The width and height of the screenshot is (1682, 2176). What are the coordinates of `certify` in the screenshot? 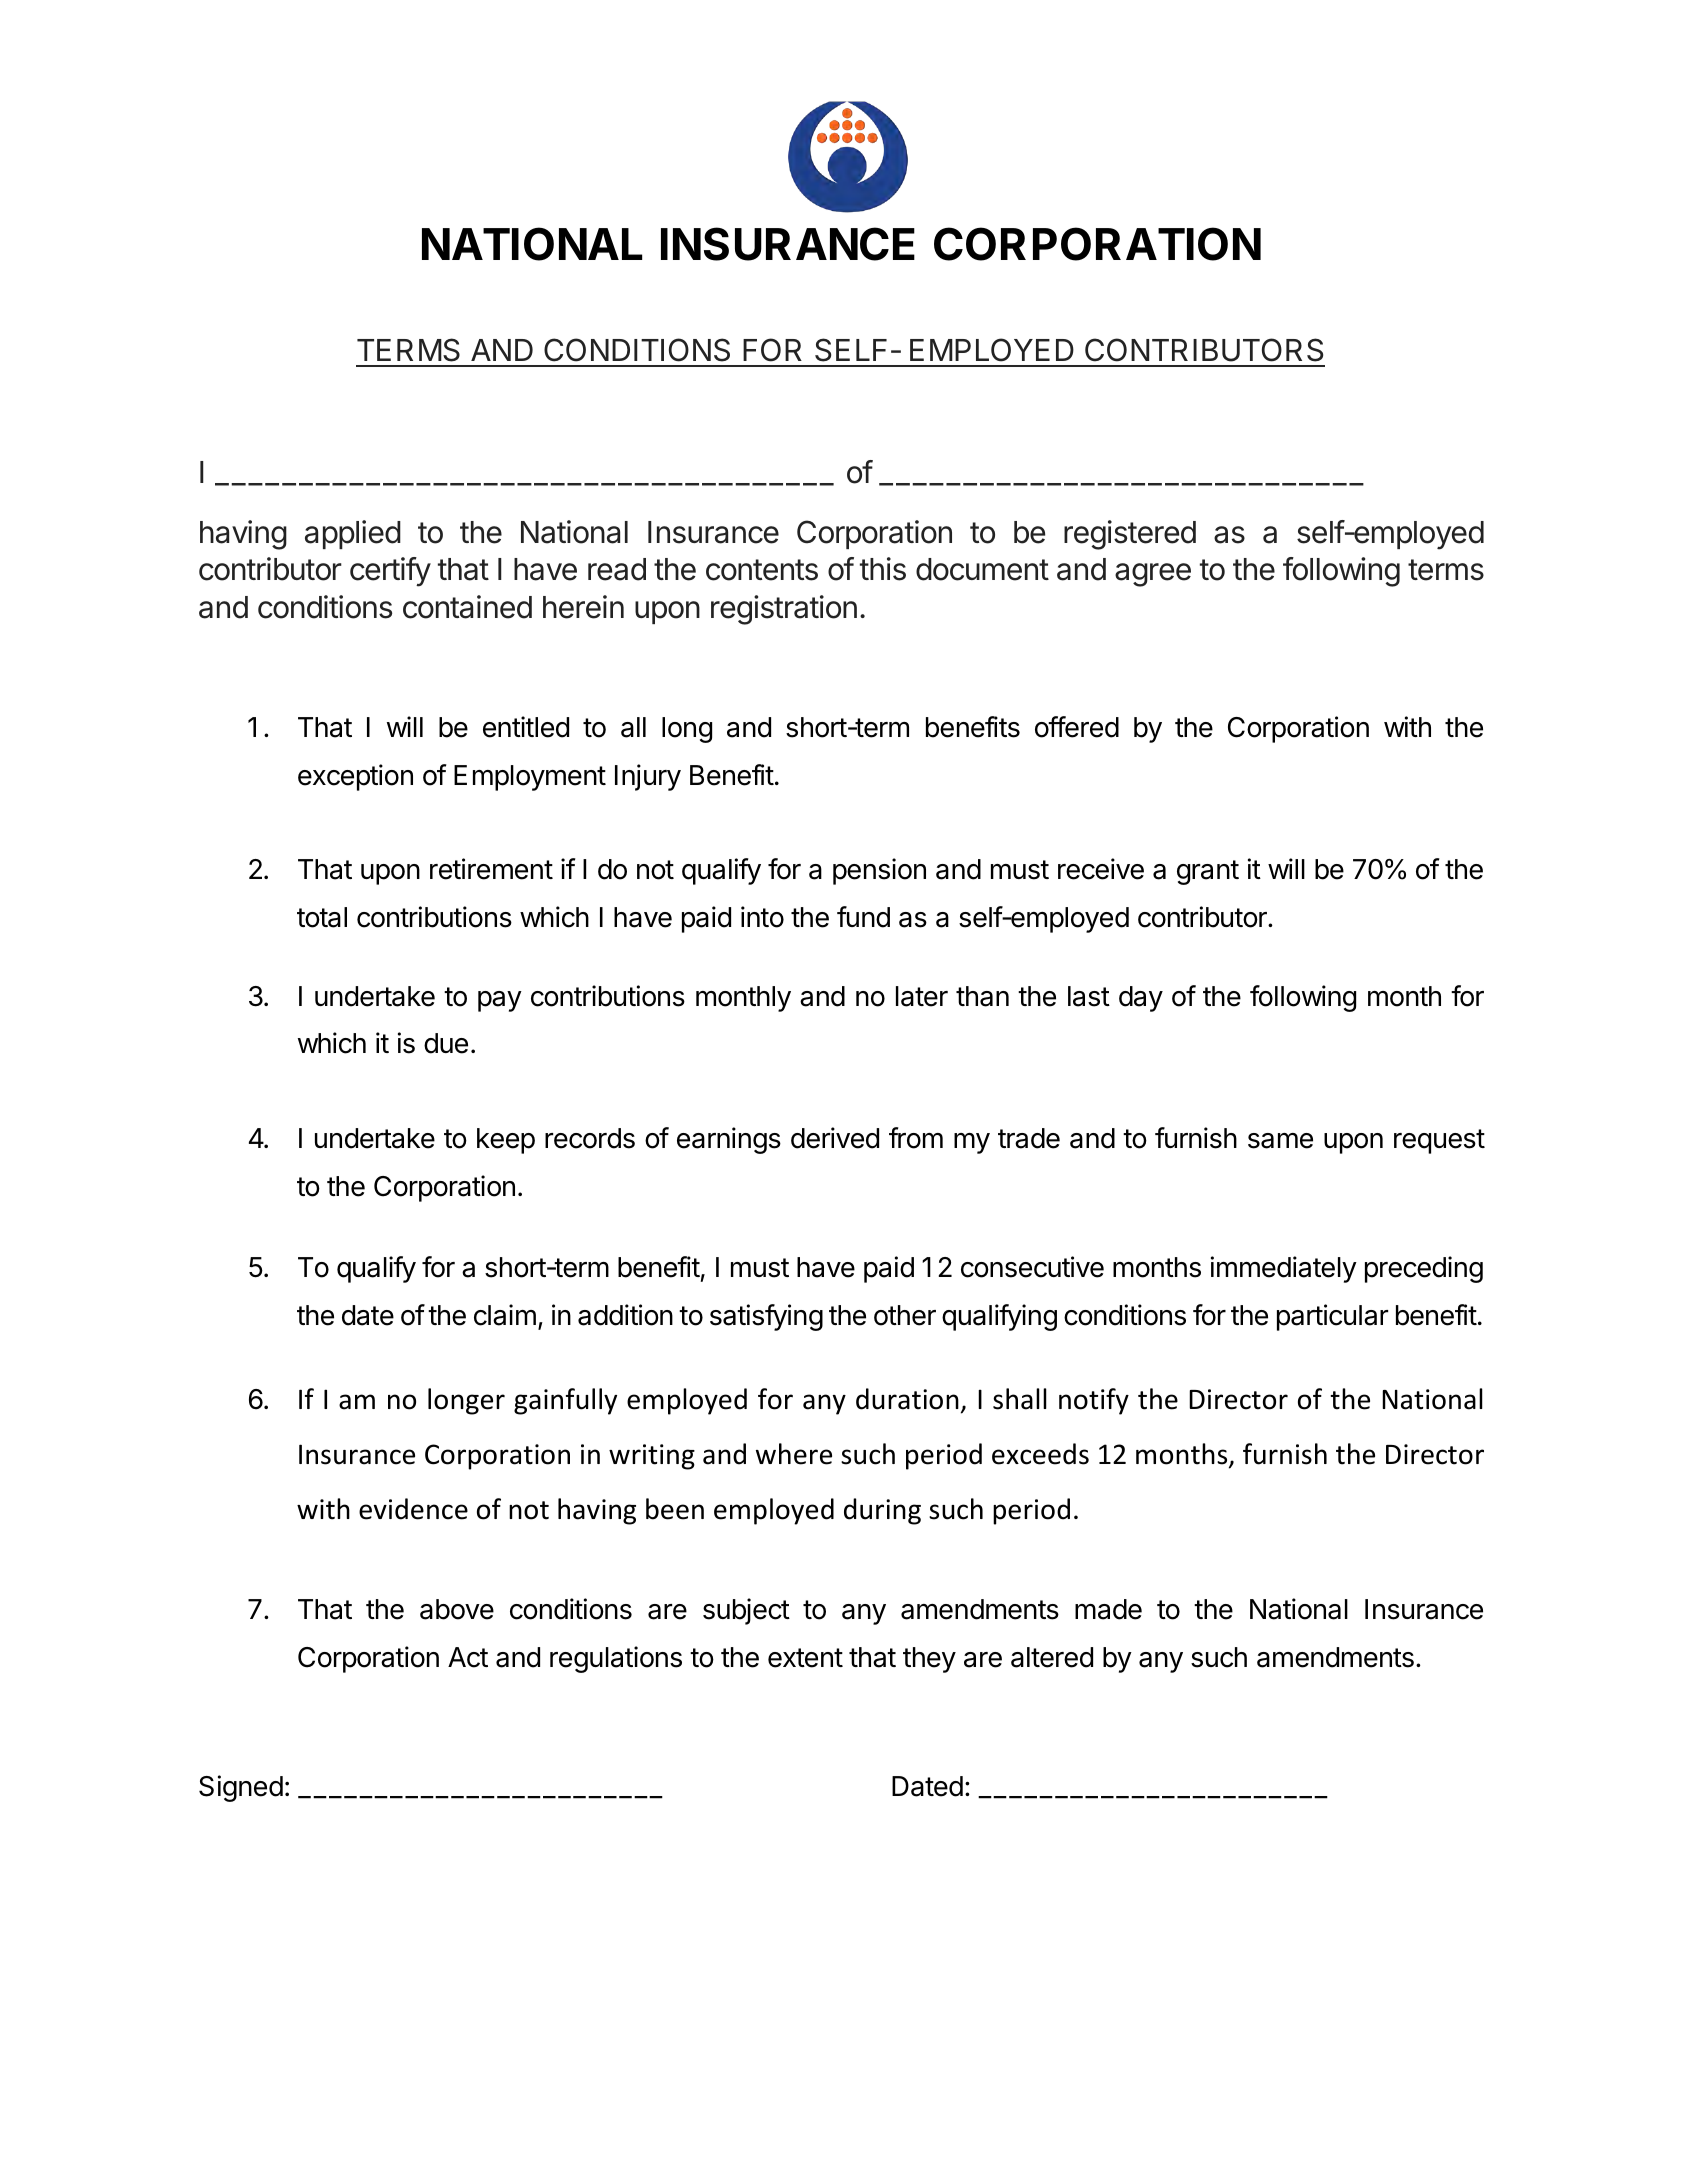 It's located at (390, 572).
